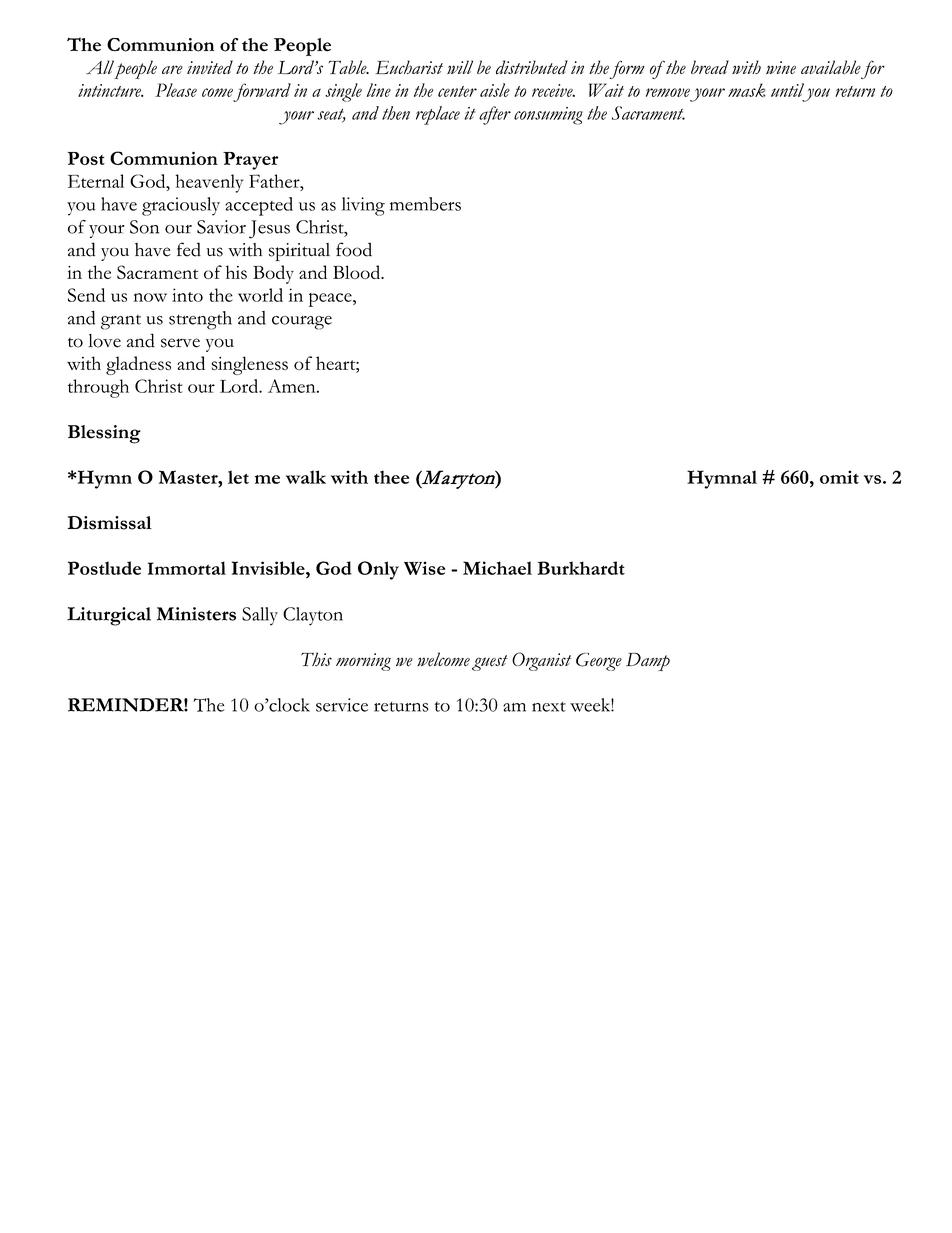 This image has height=1233, width=952. I want to click on strength, so click(200, 320).
